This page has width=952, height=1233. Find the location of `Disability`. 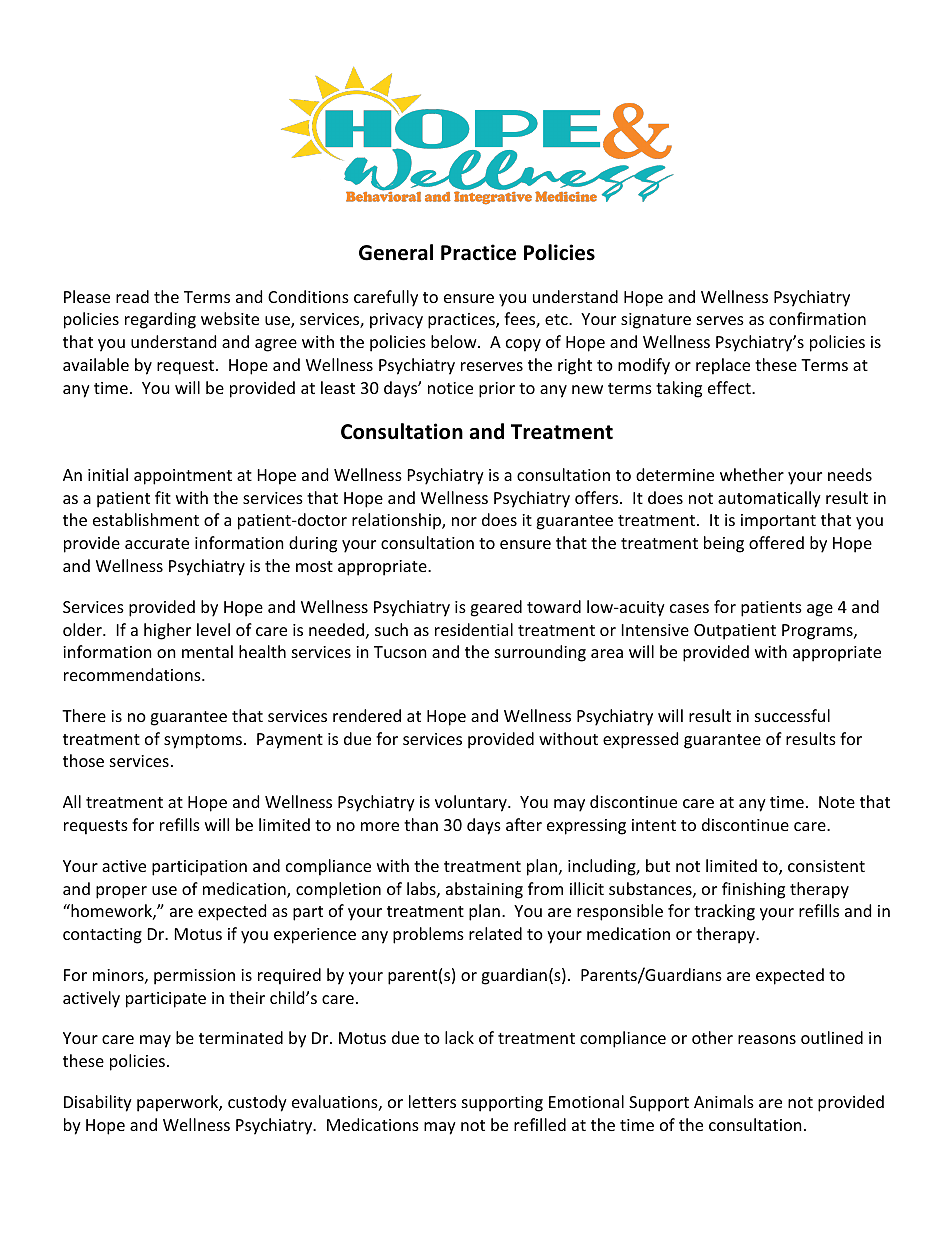

Disability is located at coordinates (98, 1103).
